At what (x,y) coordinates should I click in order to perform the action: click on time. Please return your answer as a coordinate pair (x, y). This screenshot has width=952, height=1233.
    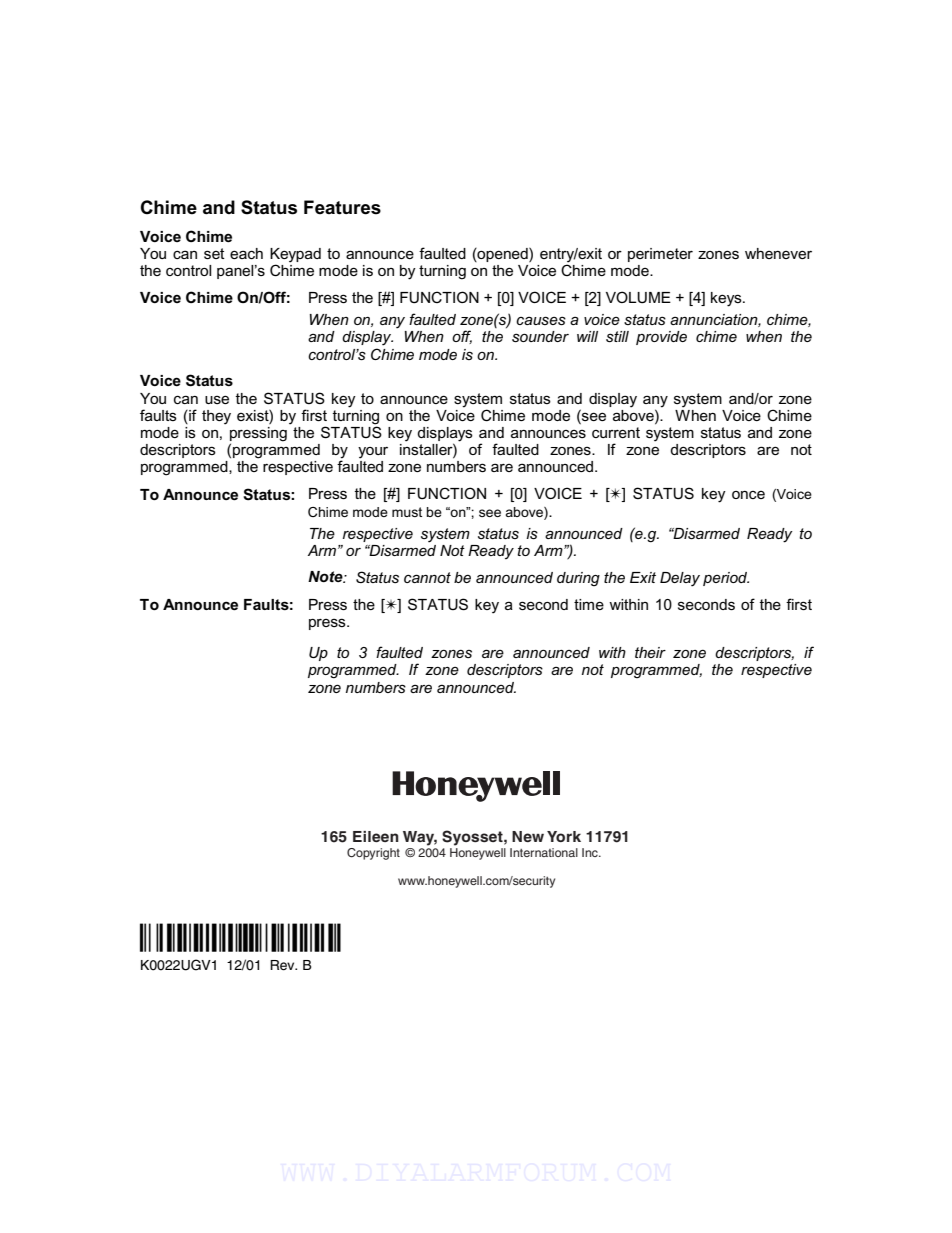
    Looking at the image, I should click on (589, 604).
